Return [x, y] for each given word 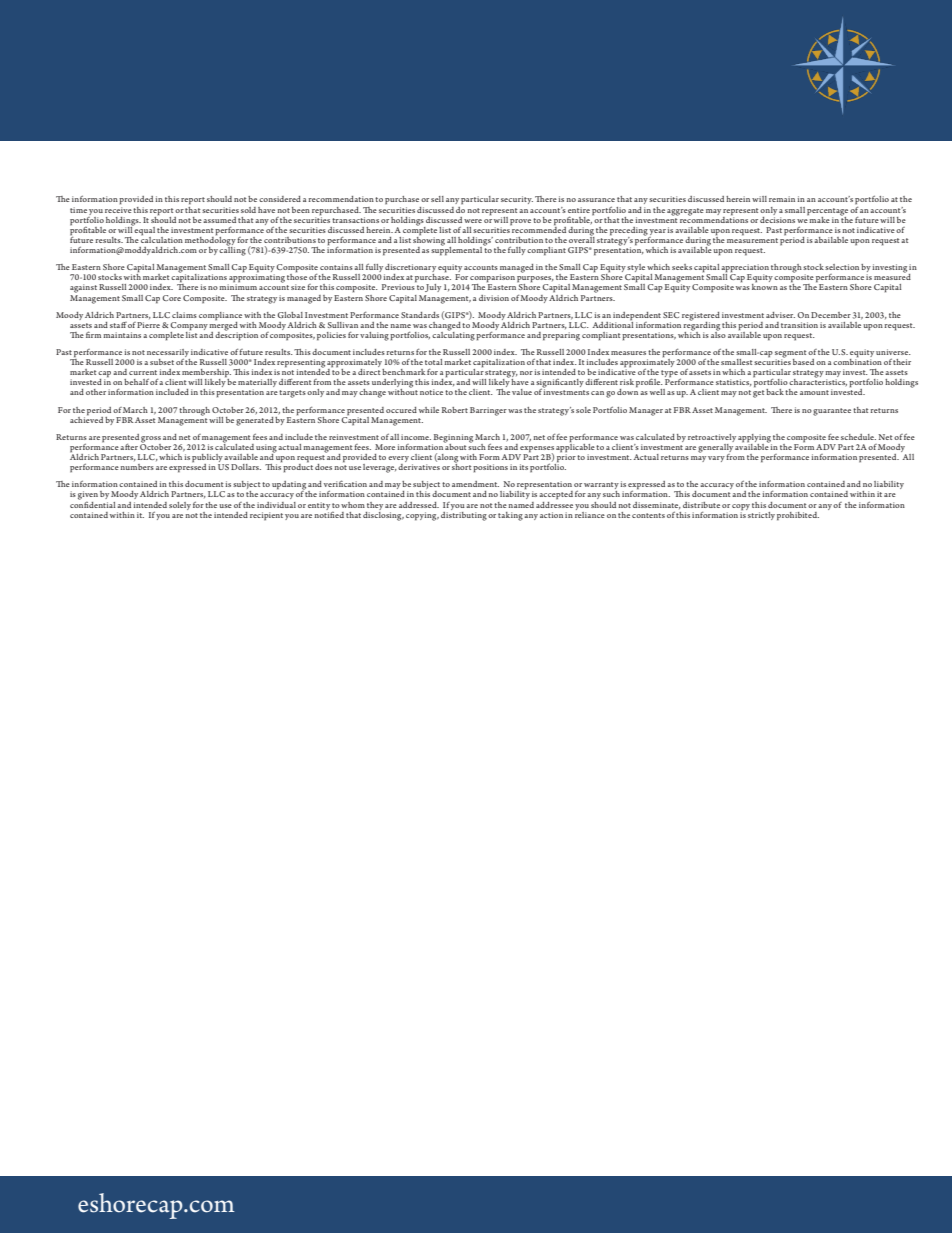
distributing [464, 515]
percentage [827, 212]
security [517, 200]
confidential [93, 503]
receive [118, 210]
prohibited [798, 516]
